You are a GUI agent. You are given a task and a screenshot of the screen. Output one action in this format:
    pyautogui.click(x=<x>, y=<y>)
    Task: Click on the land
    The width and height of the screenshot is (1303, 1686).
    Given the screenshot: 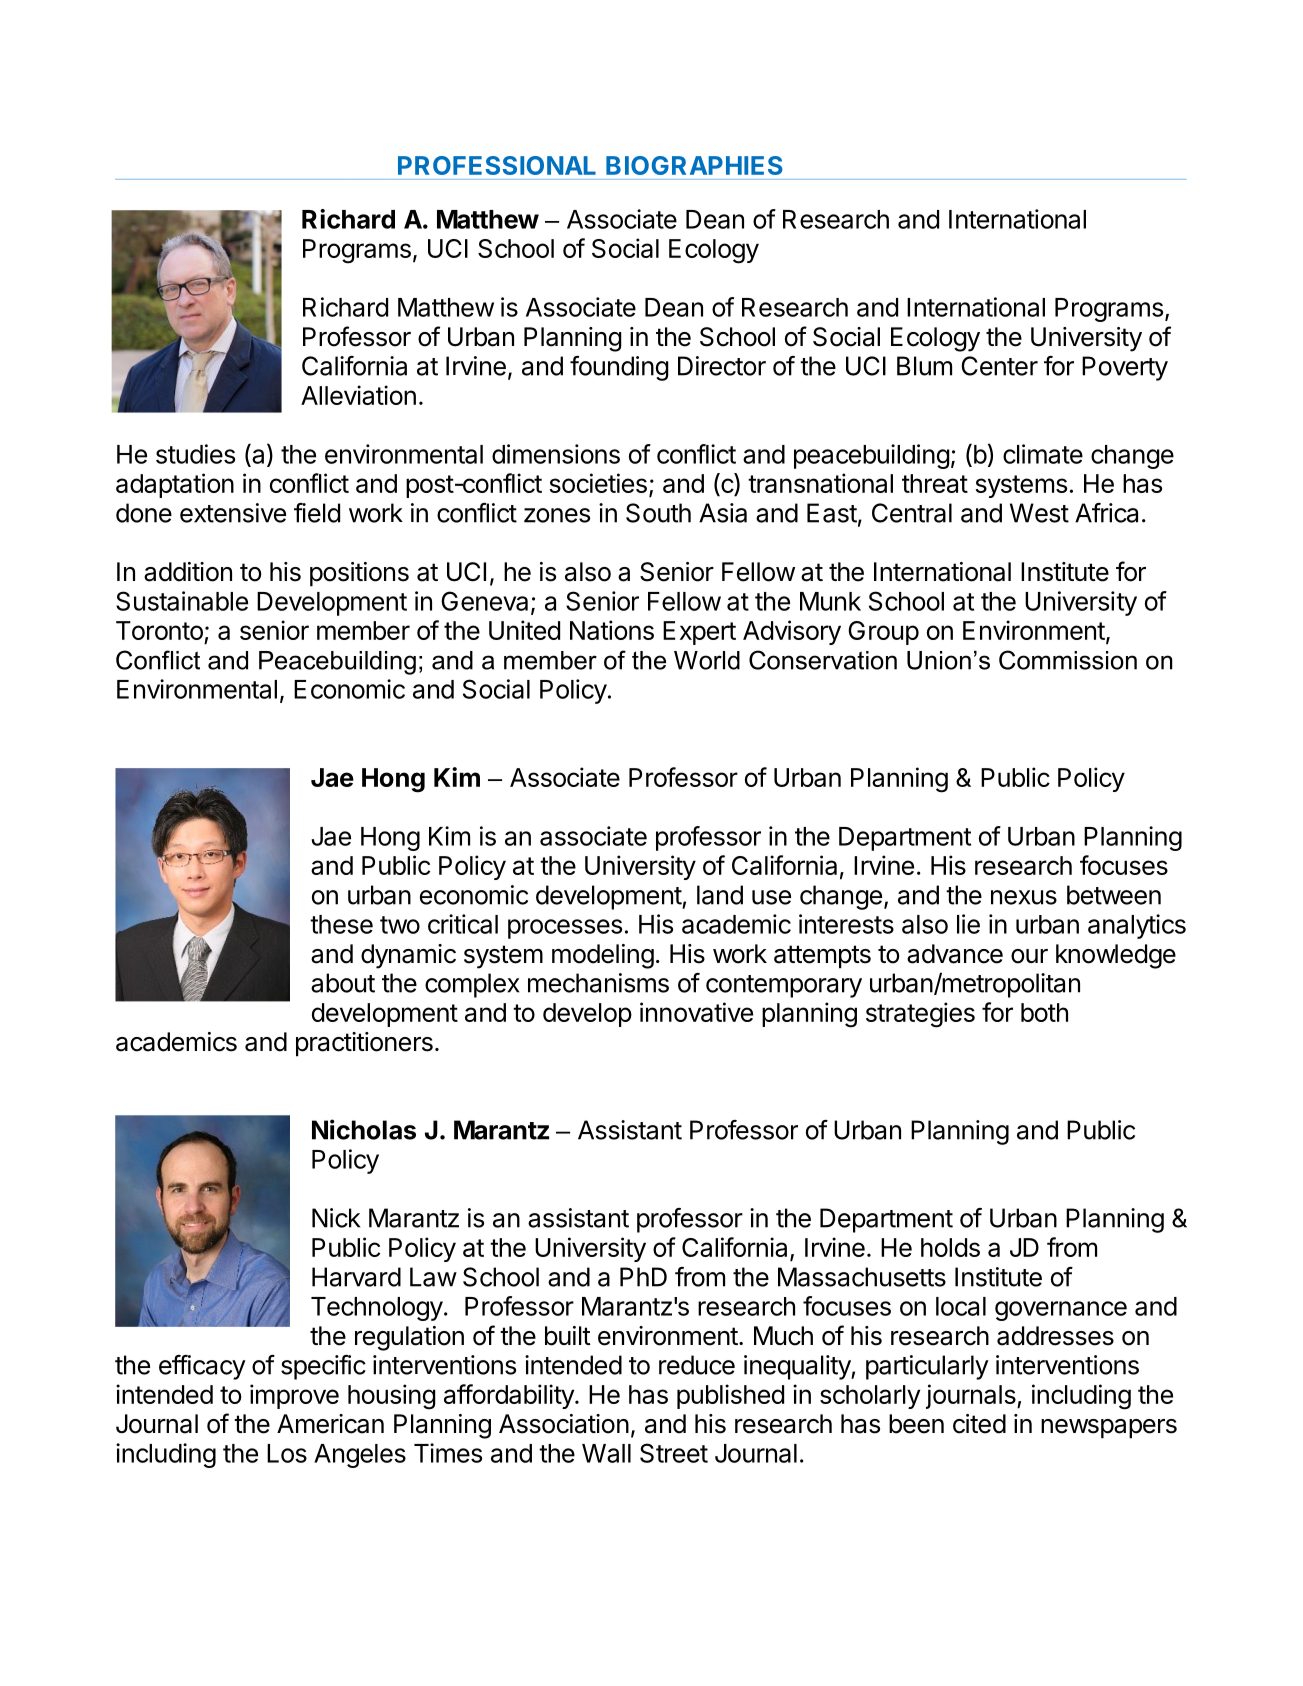 What is the action you would take?
    pyautogui.click(x=720, y=895)
